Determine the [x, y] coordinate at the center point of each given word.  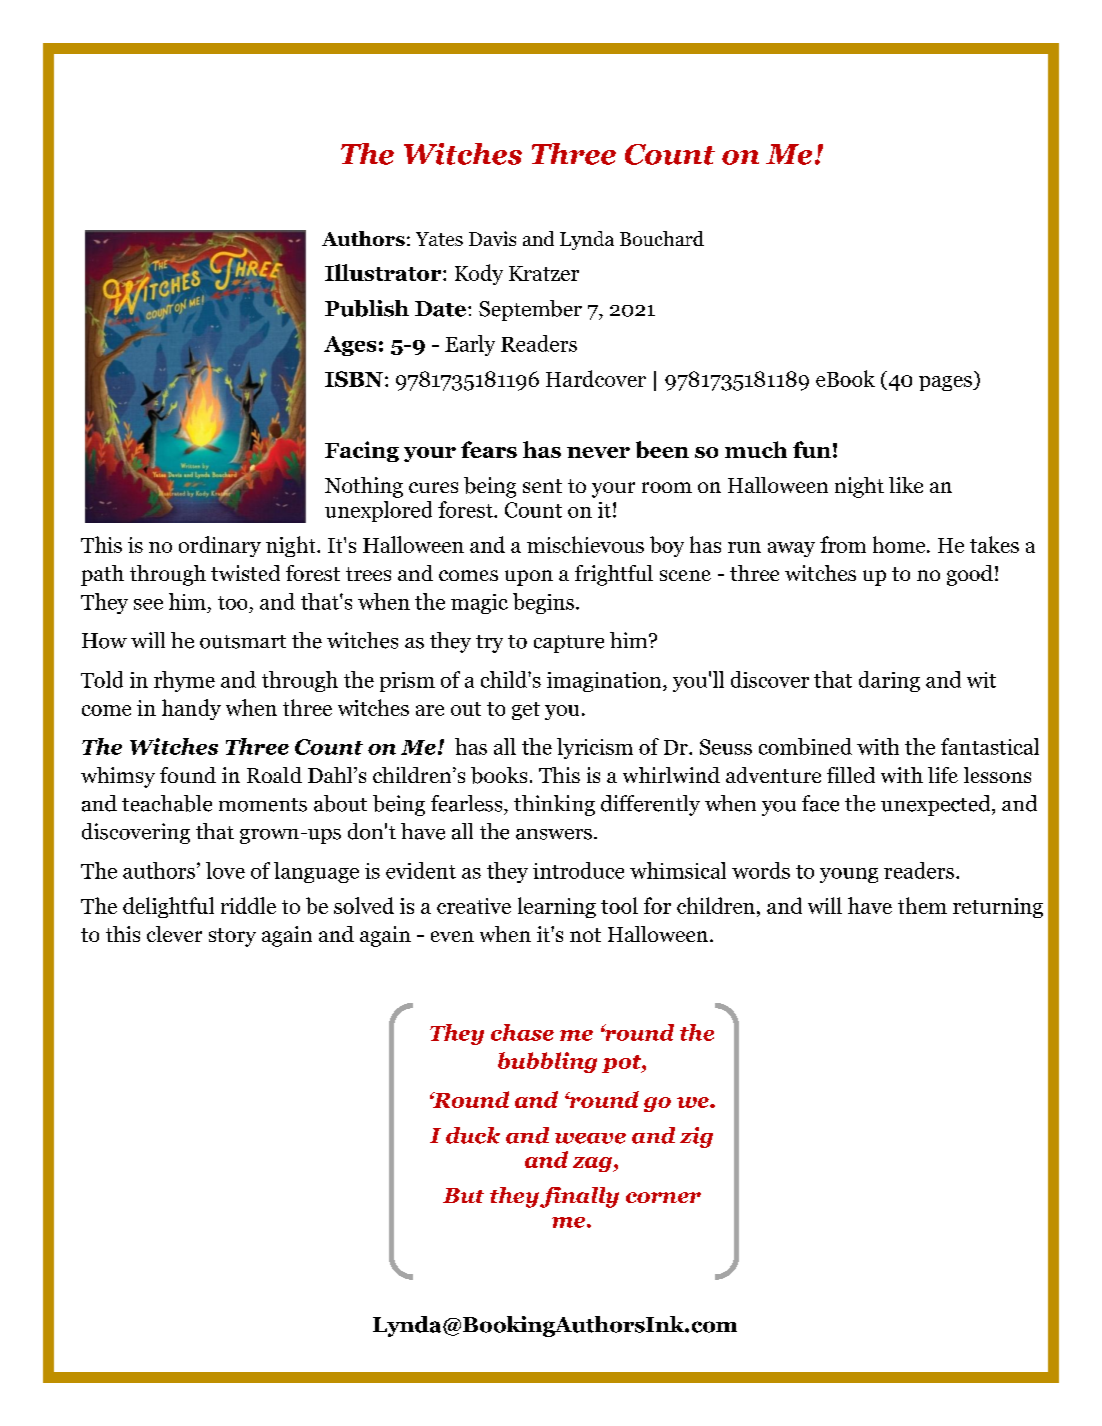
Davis [492, 238]
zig [696, 1137]
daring [889, 681]
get [526, 711]
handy [191, 709]
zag [593, 1164]
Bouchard [662, 238]
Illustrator [384, 272]
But [463, 1195]
